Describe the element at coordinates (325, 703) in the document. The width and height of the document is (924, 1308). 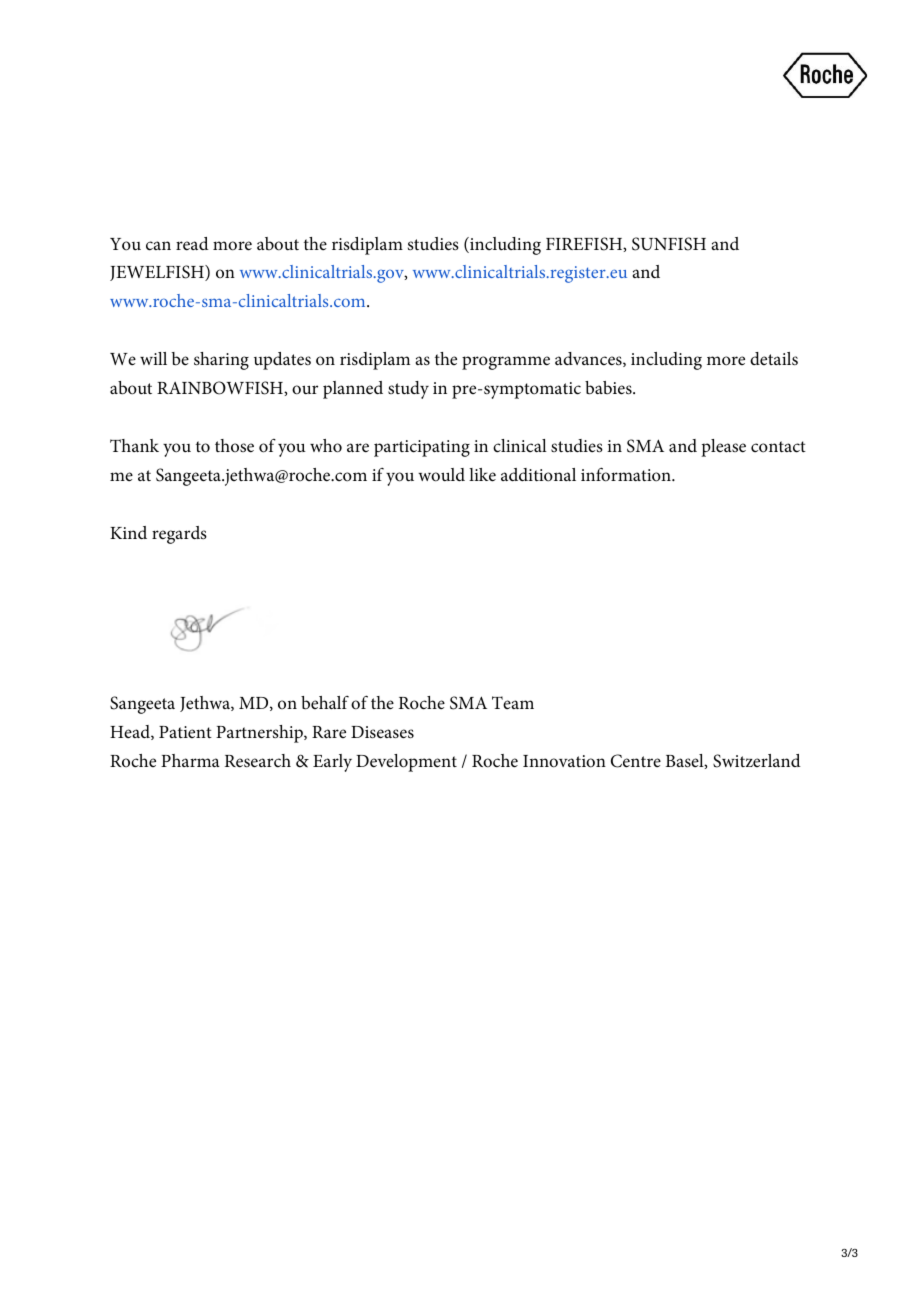
I see `behalf` at that location.
